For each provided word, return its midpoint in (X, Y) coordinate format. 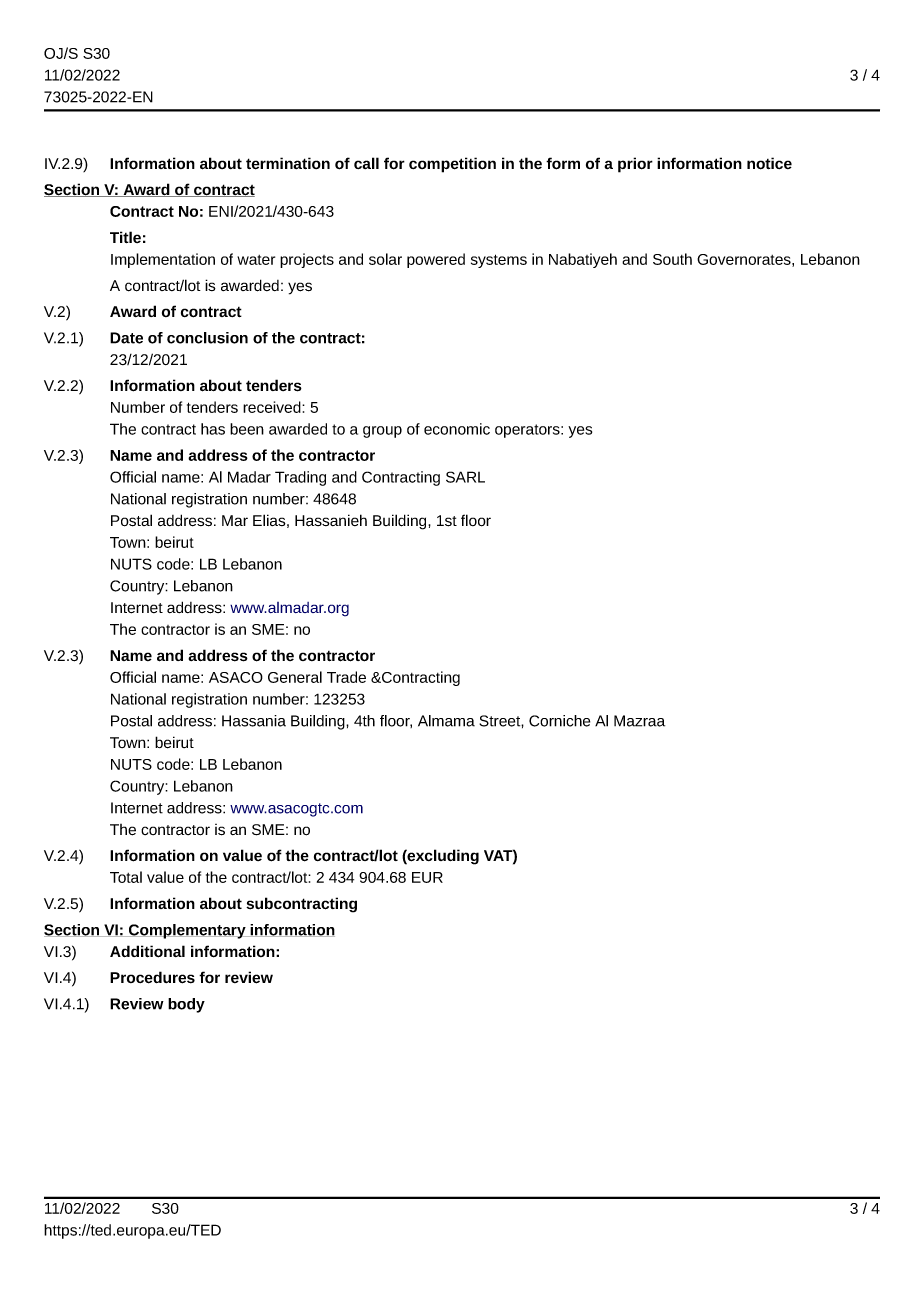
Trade (346, 677)
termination (288, 163)
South (672, 259)
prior (635, 165)
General (295, 677)
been (247, 429)
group (382, 432)
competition (452, 165)
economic (457, 429)
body (186, 1005)
